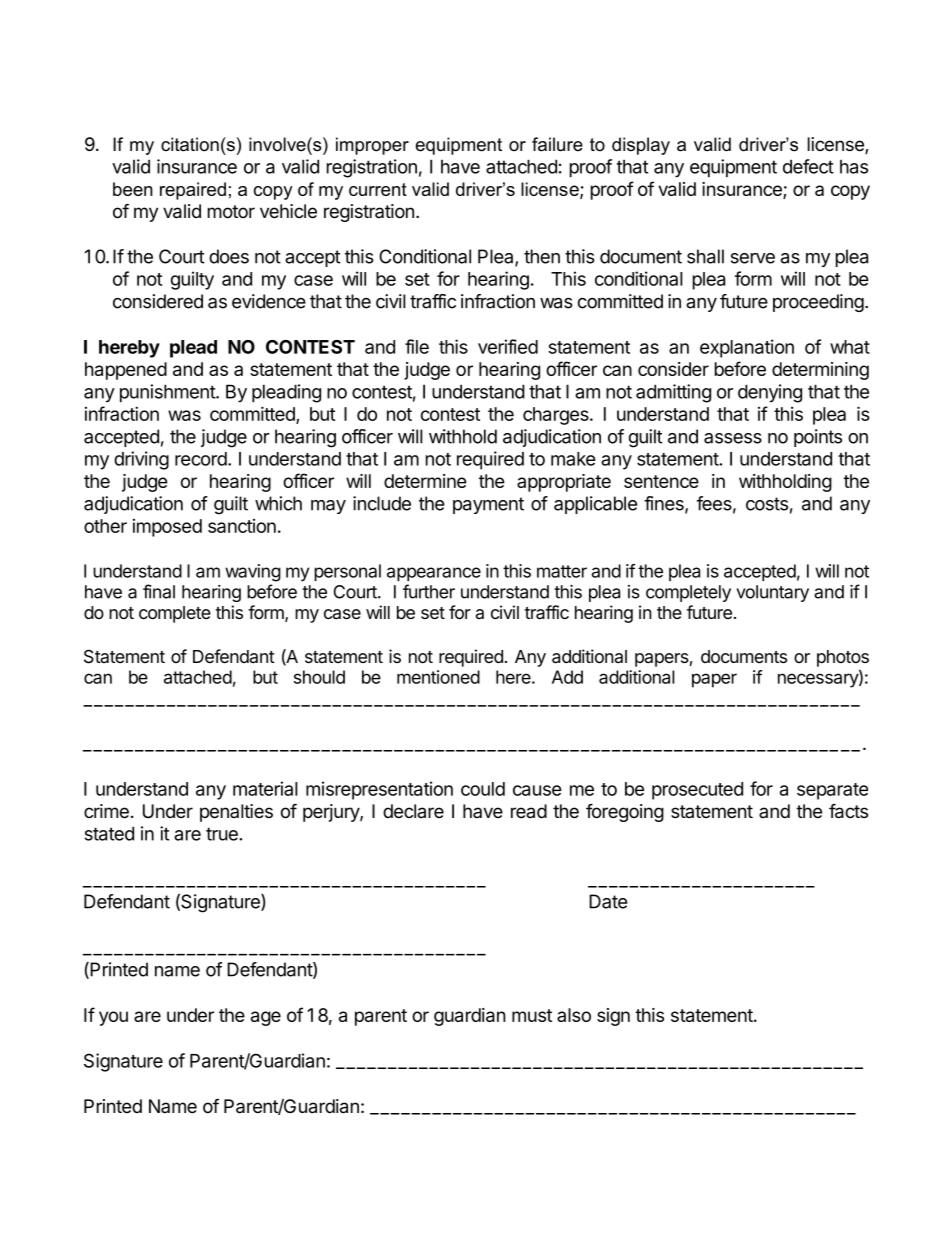 The height and width of the page is (1233, 952). I want to click on also, so click(574, 1015).
